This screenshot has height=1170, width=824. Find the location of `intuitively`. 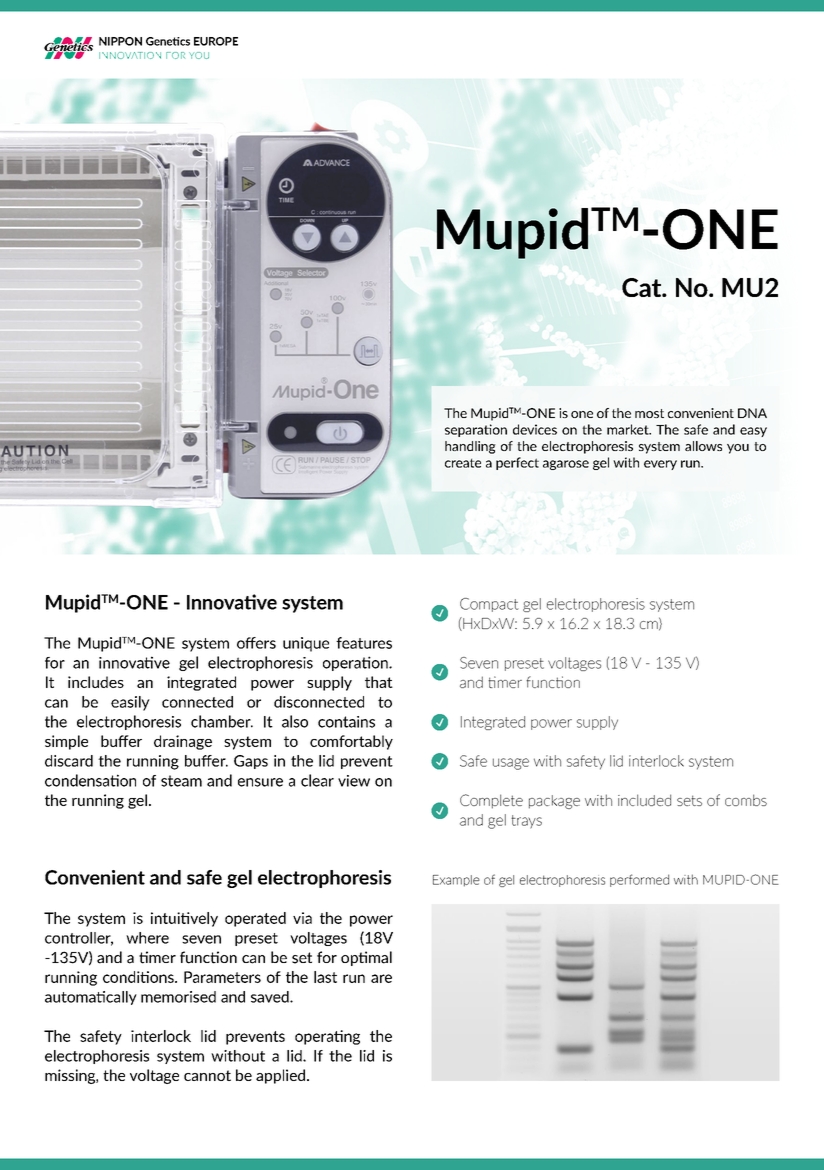

intuitively is located at coordinates (184, 919).
